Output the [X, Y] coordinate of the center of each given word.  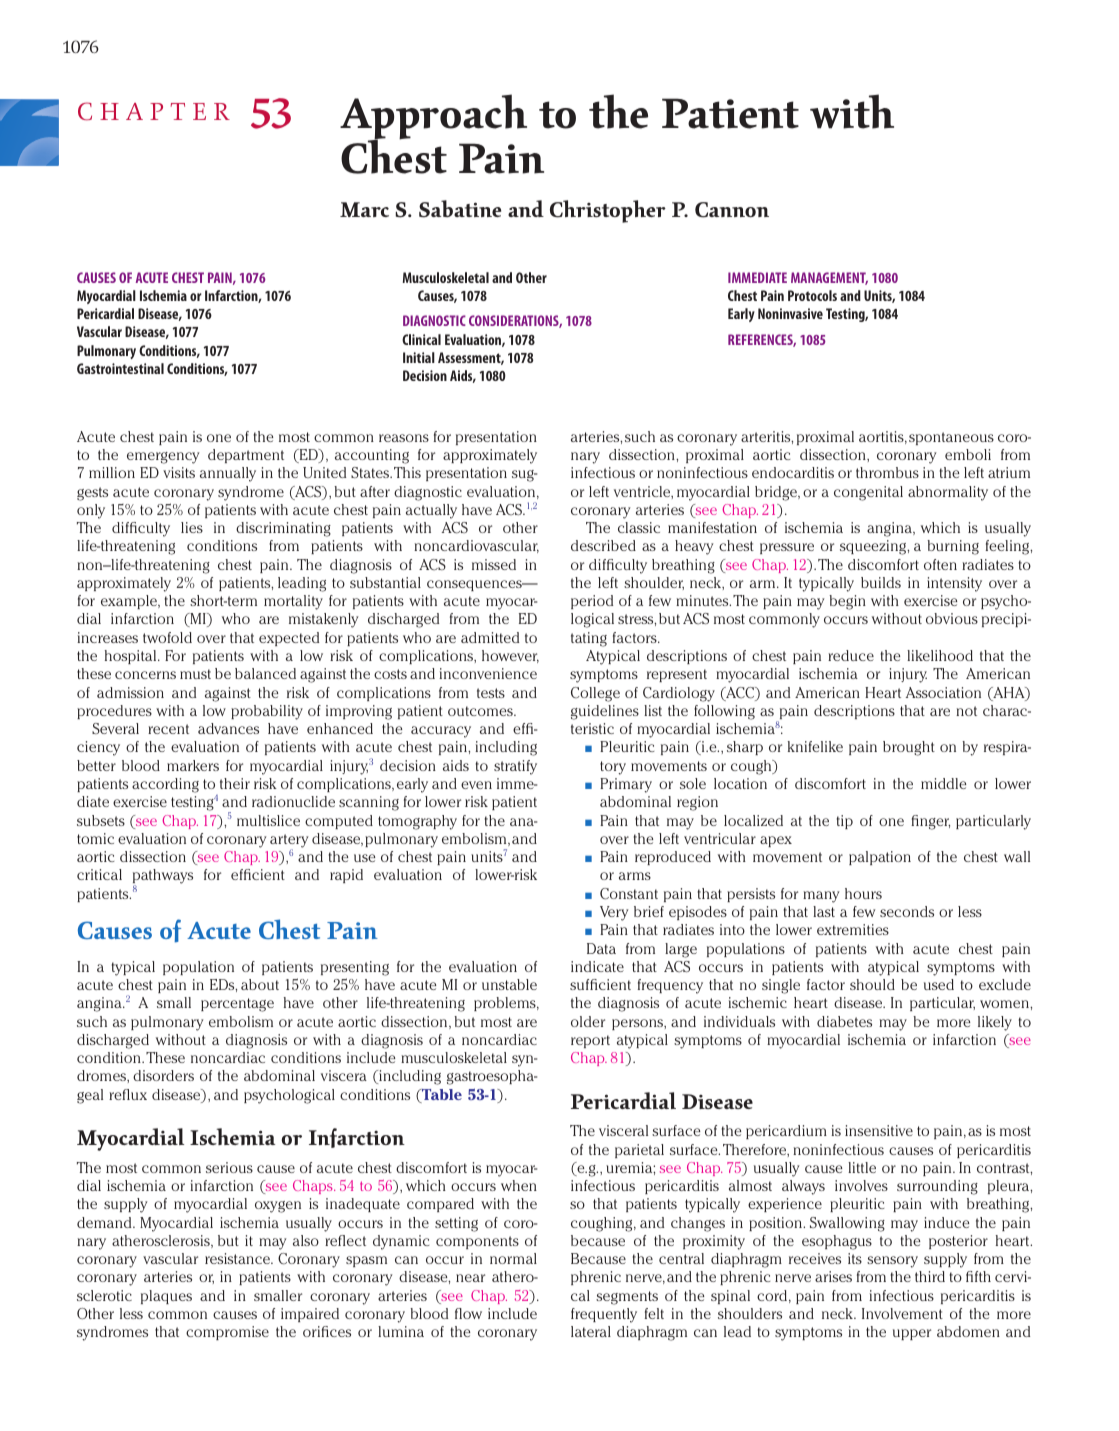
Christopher [608, 211]
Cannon [732, 210]
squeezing [874, 547]
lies [192, 527]
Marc [364, 209]
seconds [907, 911]
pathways [163, 878]
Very [614, 913]
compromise [227, 1333]
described [603, 545]
